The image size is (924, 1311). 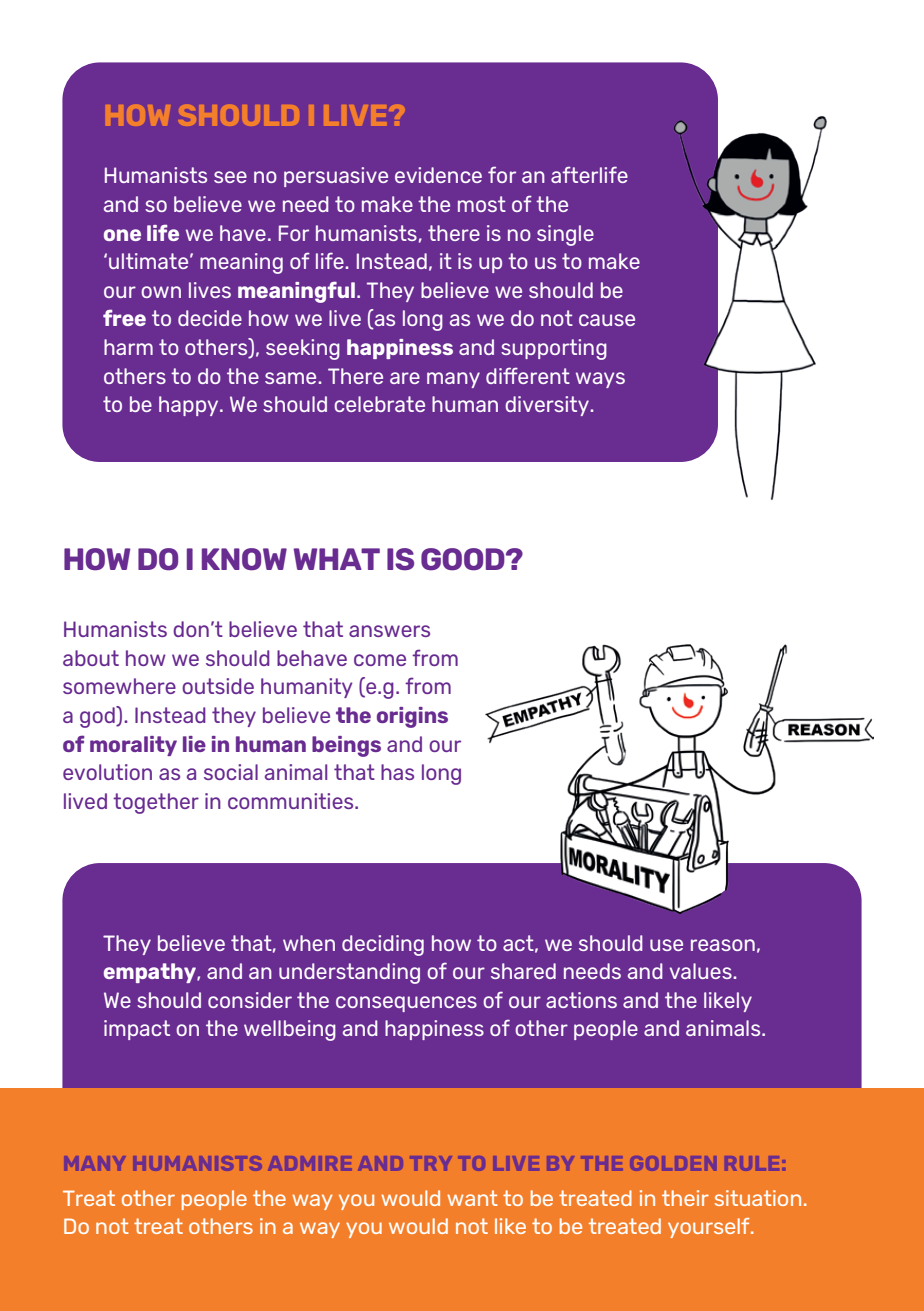 I want to click on GOOD, so click(x=464, y=559).
